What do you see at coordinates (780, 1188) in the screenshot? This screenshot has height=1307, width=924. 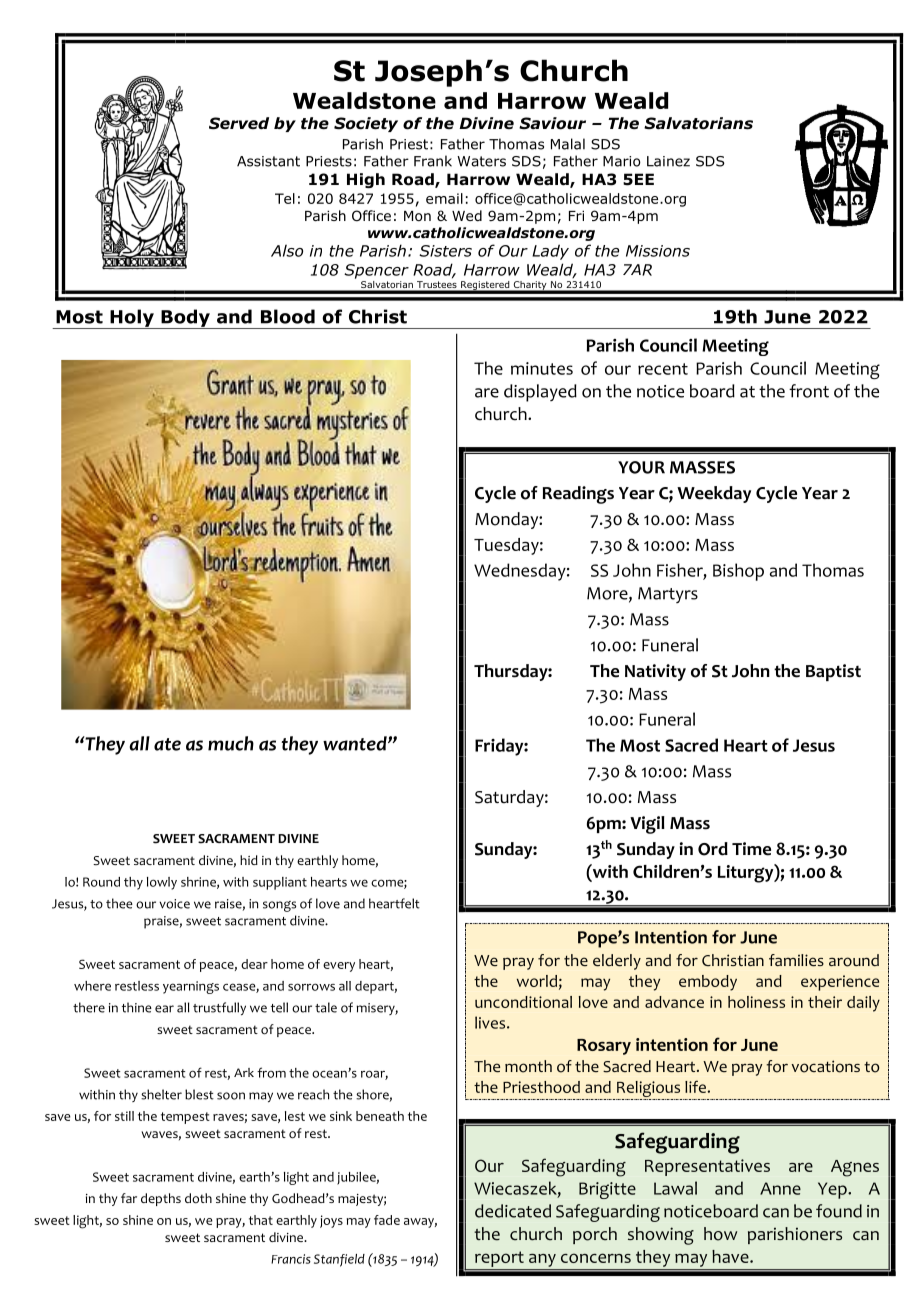 I see `Anne` at bounding box center [780, 1188].
